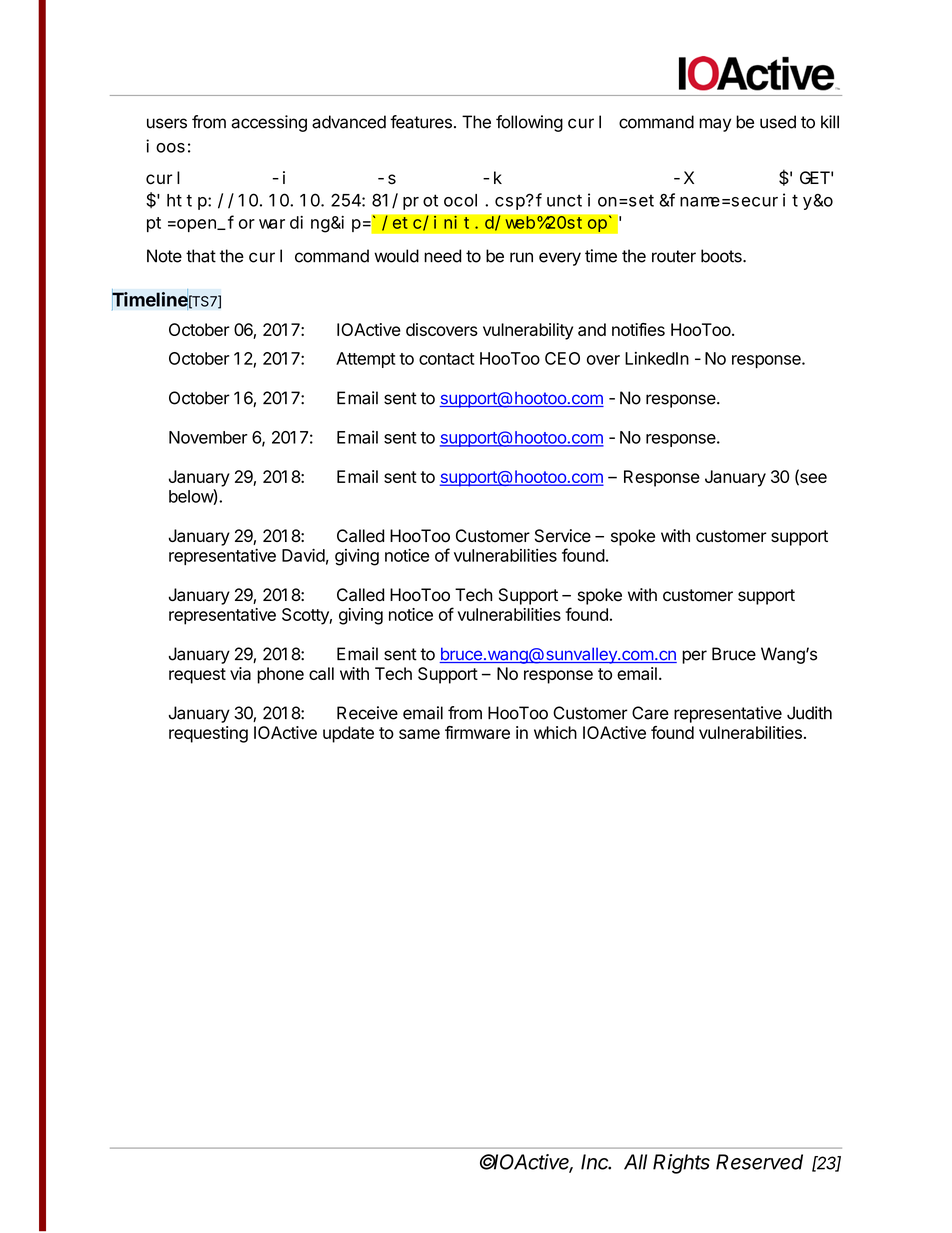 This screenshot has width=952, height=1233. Describe the element at coordinates (348, 734) in the screenshot. I see `update` at that location.
